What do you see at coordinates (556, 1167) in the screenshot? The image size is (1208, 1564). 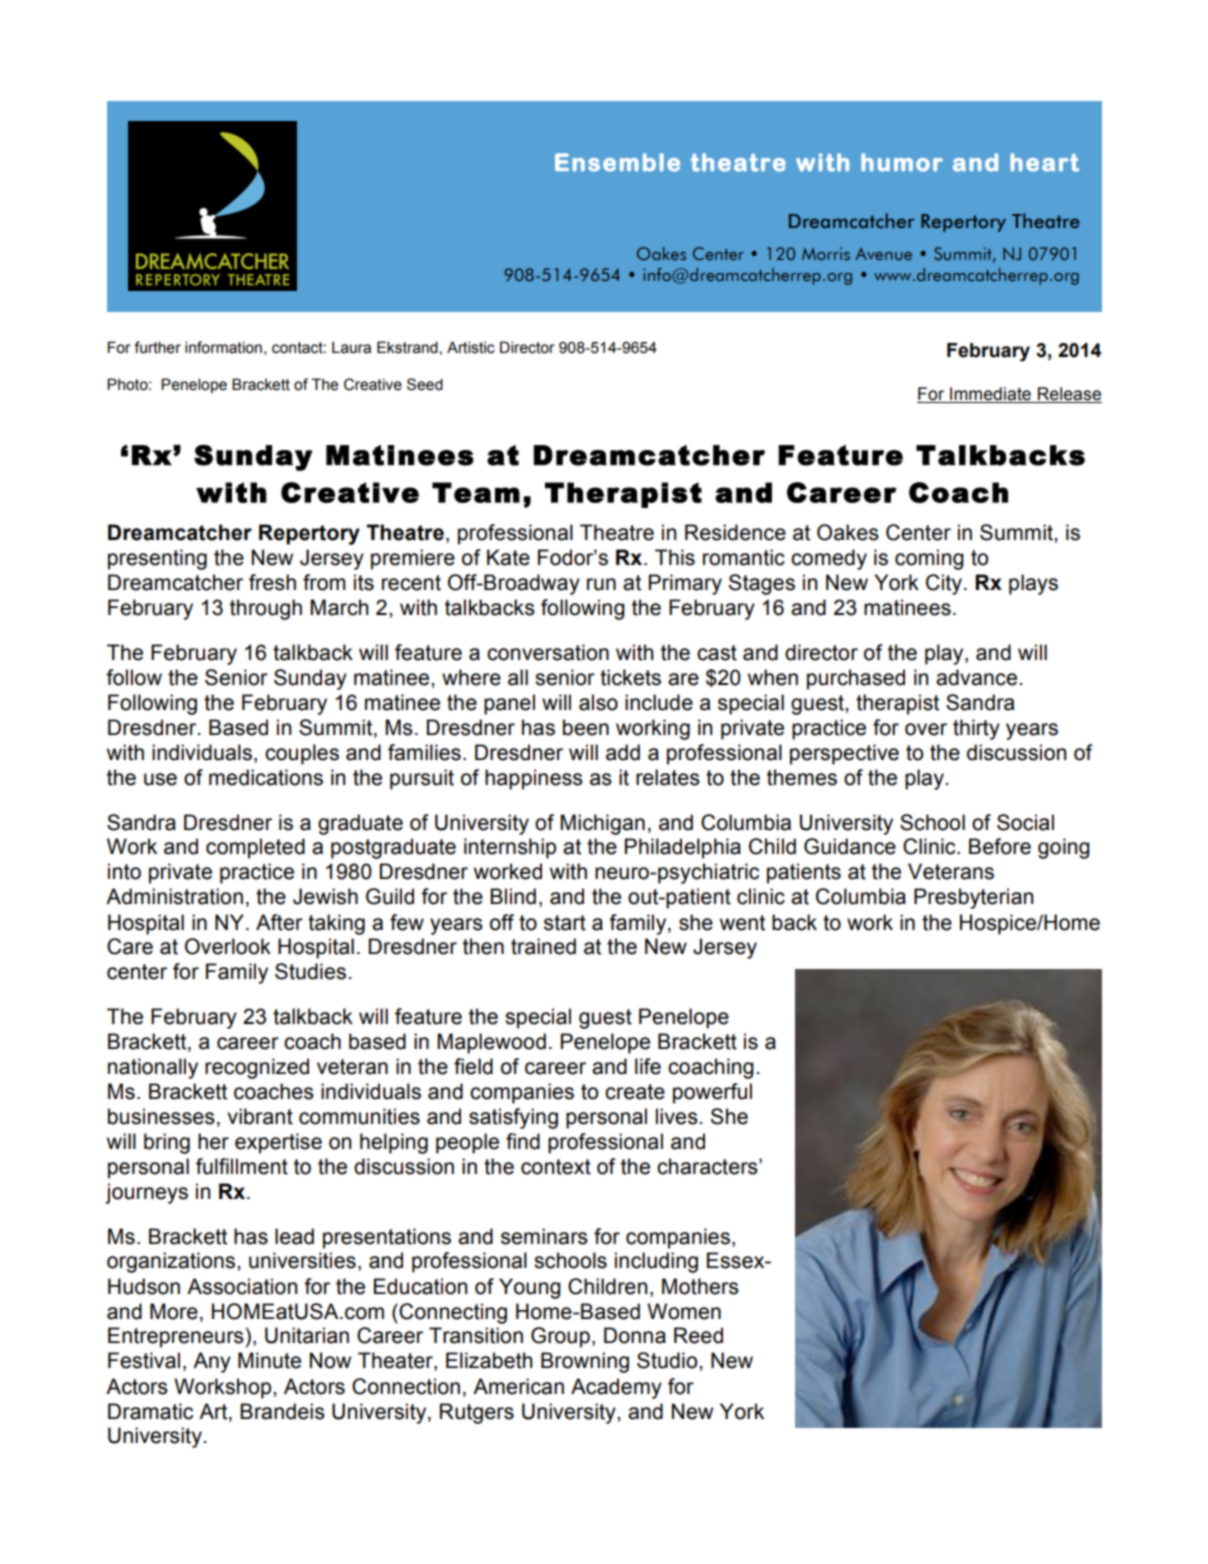 I see `context` at bounding box center [556, 1167].
